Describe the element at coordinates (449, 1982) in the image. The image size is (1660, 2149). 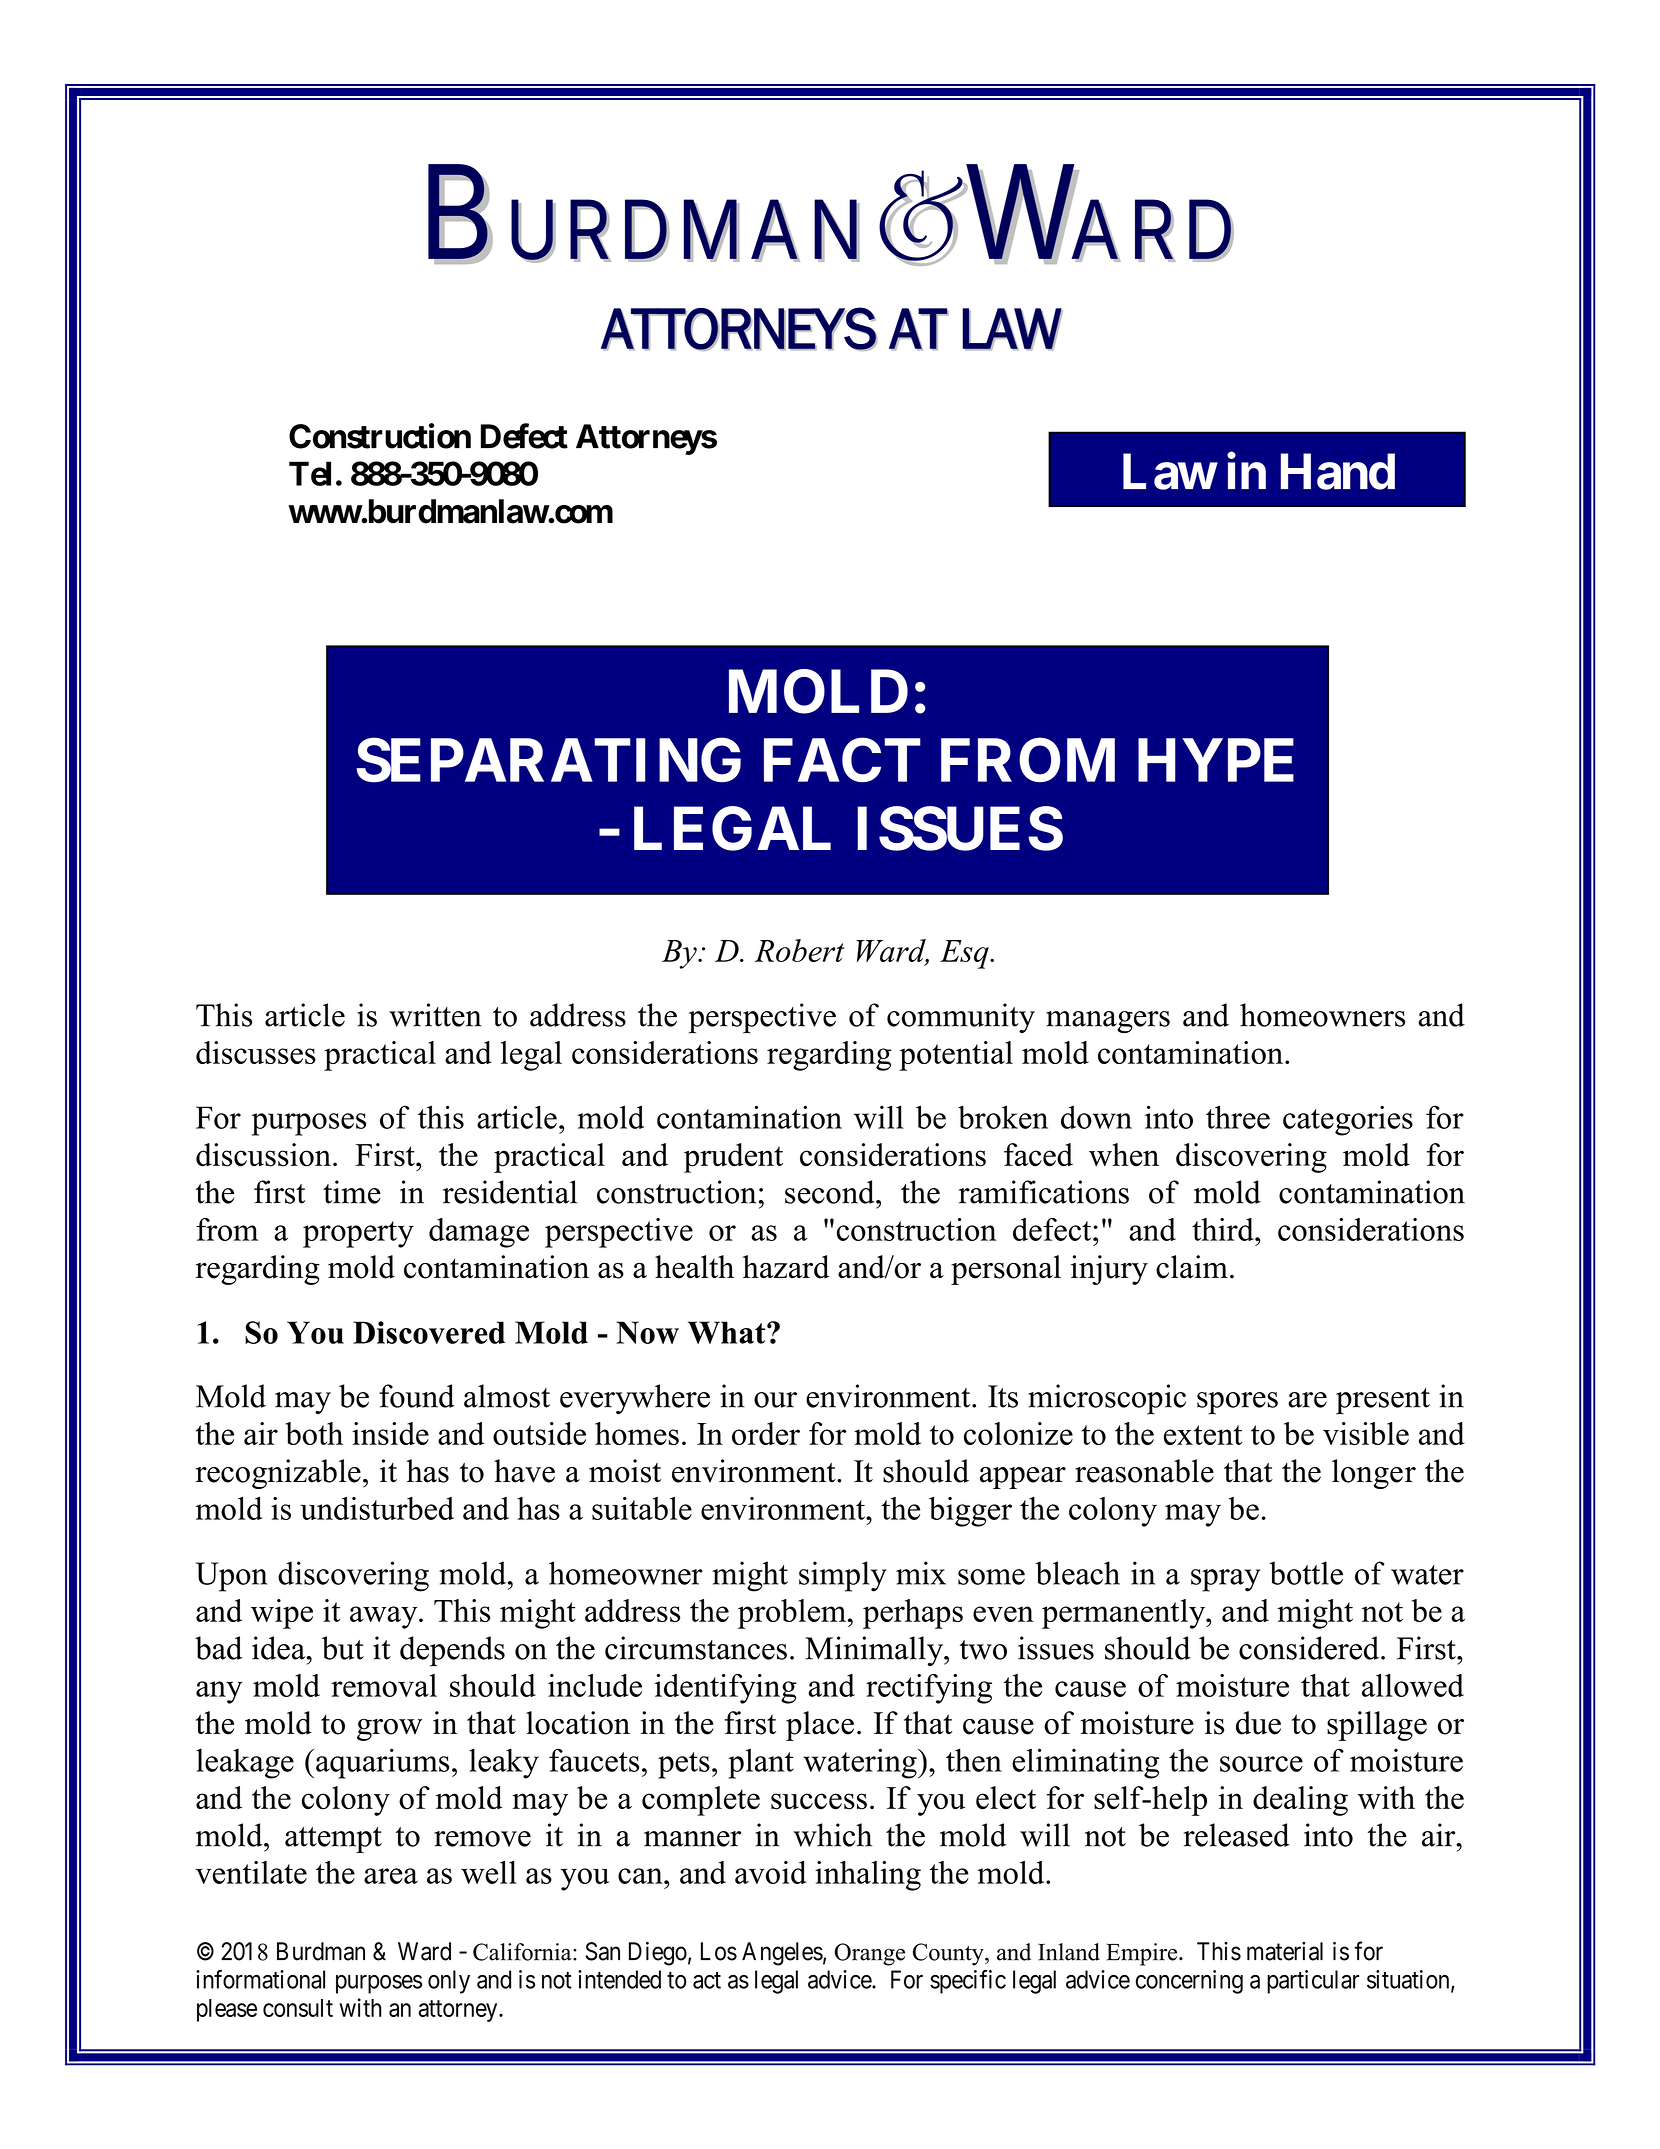
I see `only` at that location.
